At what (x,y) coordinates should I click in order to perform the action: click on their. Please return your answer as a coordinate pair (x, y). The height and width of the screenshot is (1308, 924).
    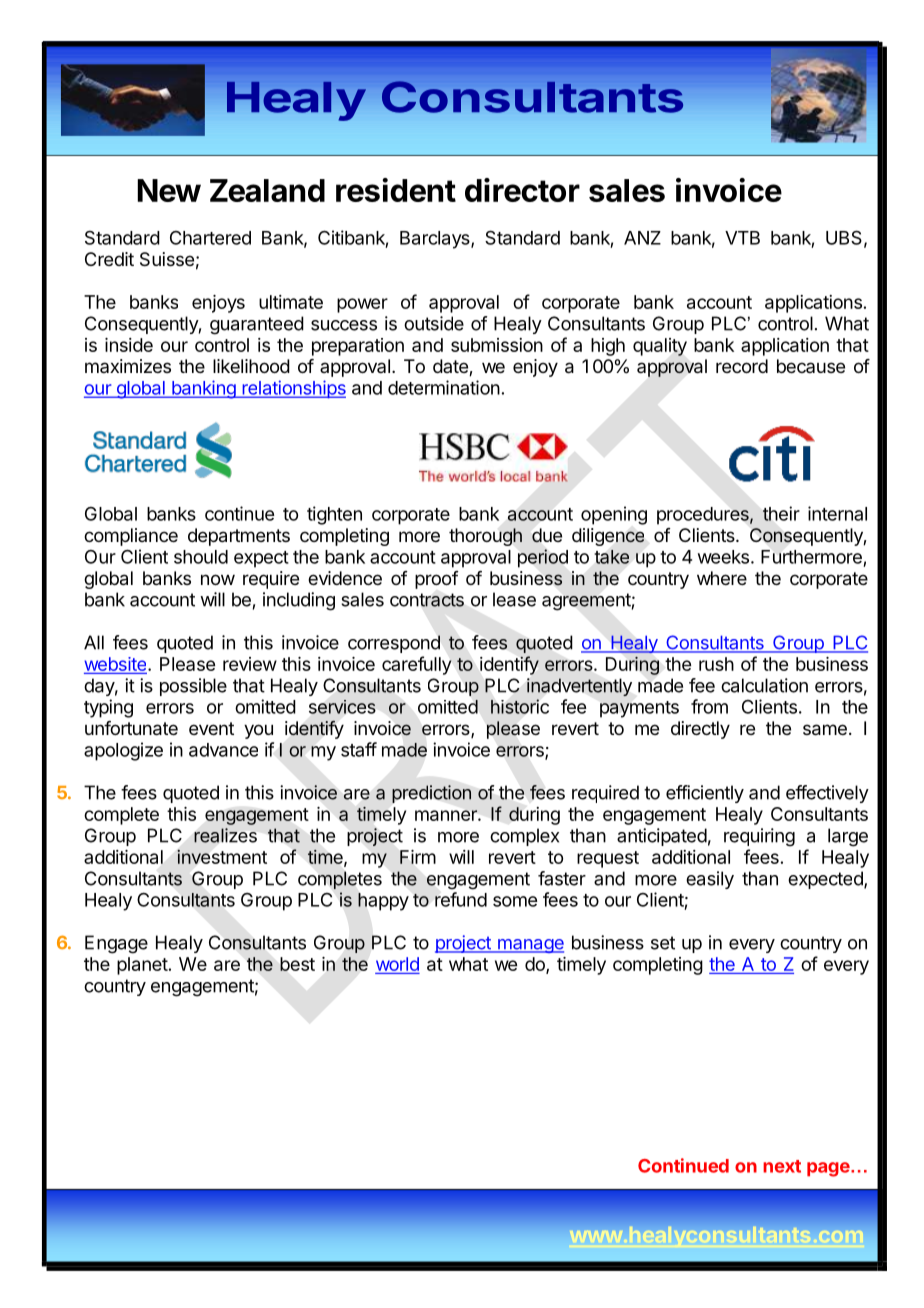
    Looking at the image, I should click on (781, 513).
